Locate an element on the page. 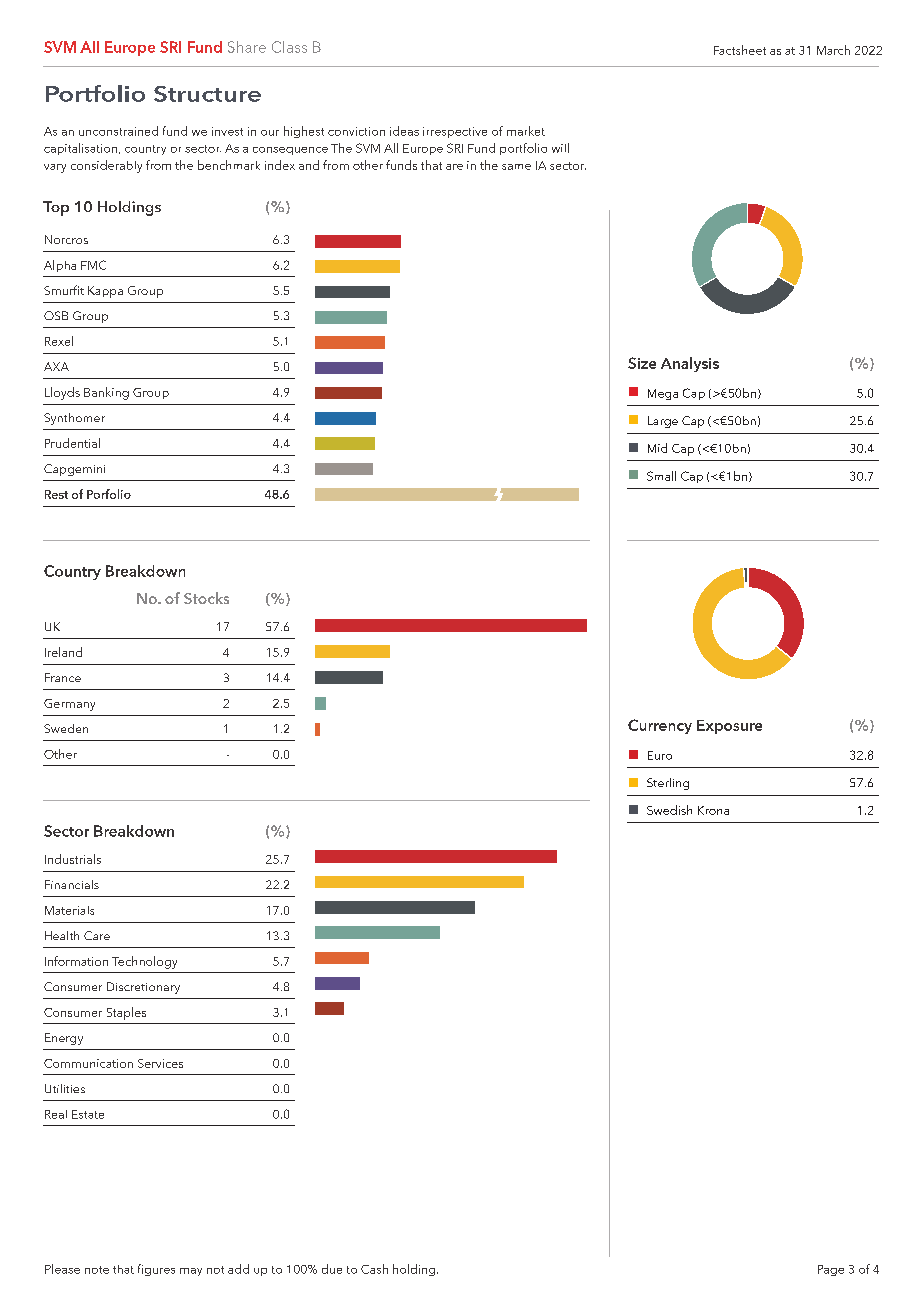 The height and width of the image is (1308, 924). March is located at coordinates (833, 50).
